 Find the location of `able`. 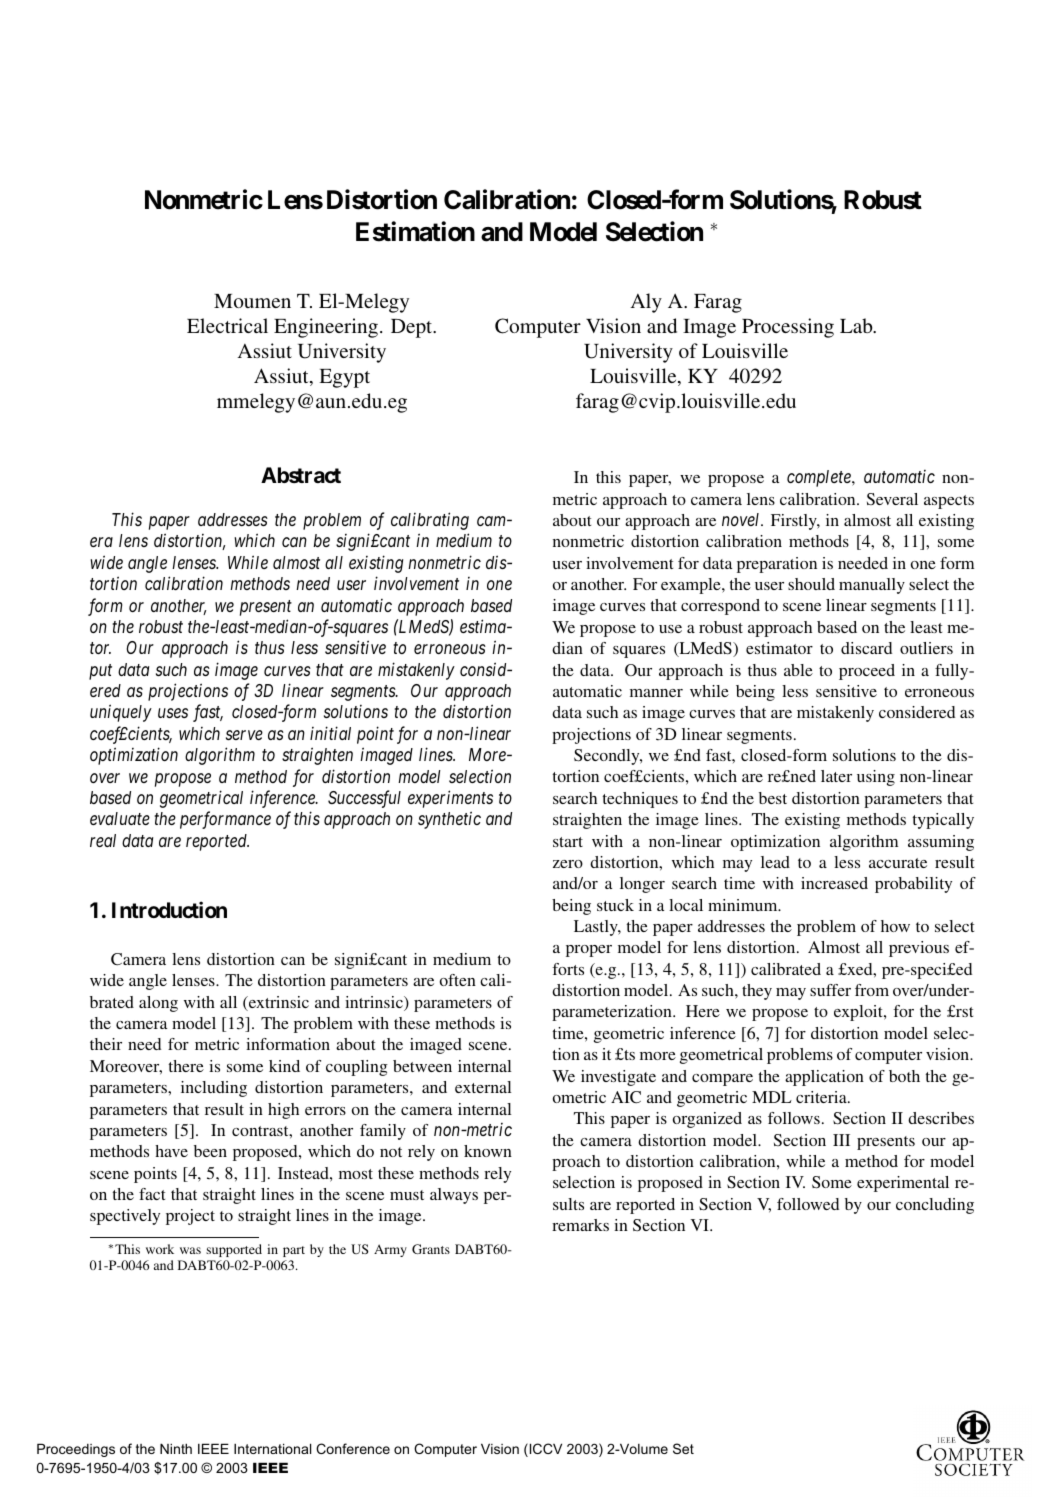

able is located at coordinates (798, 670).
